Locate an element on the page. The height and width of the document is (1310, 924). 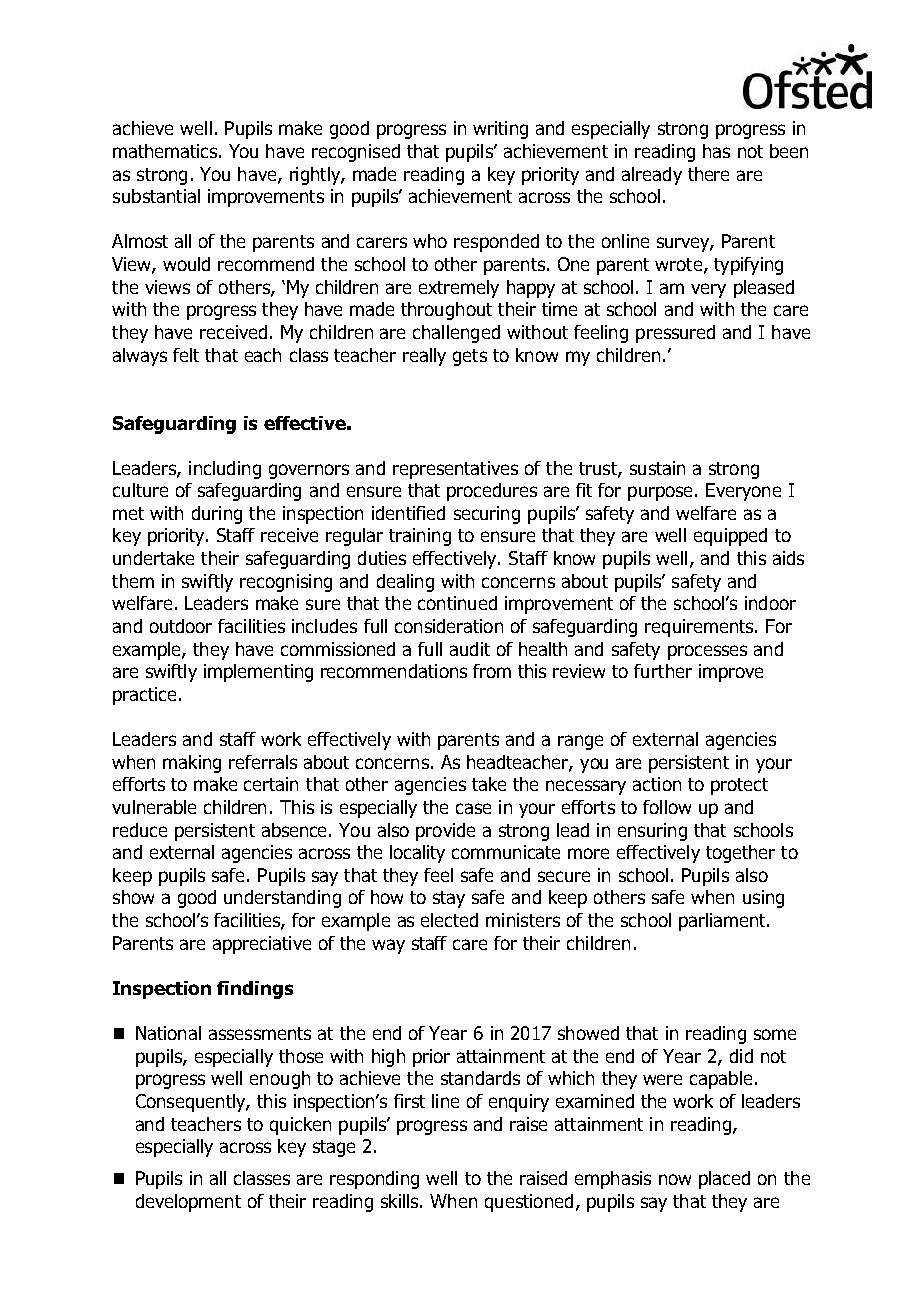
development is located at coordinates (188, 1203).
